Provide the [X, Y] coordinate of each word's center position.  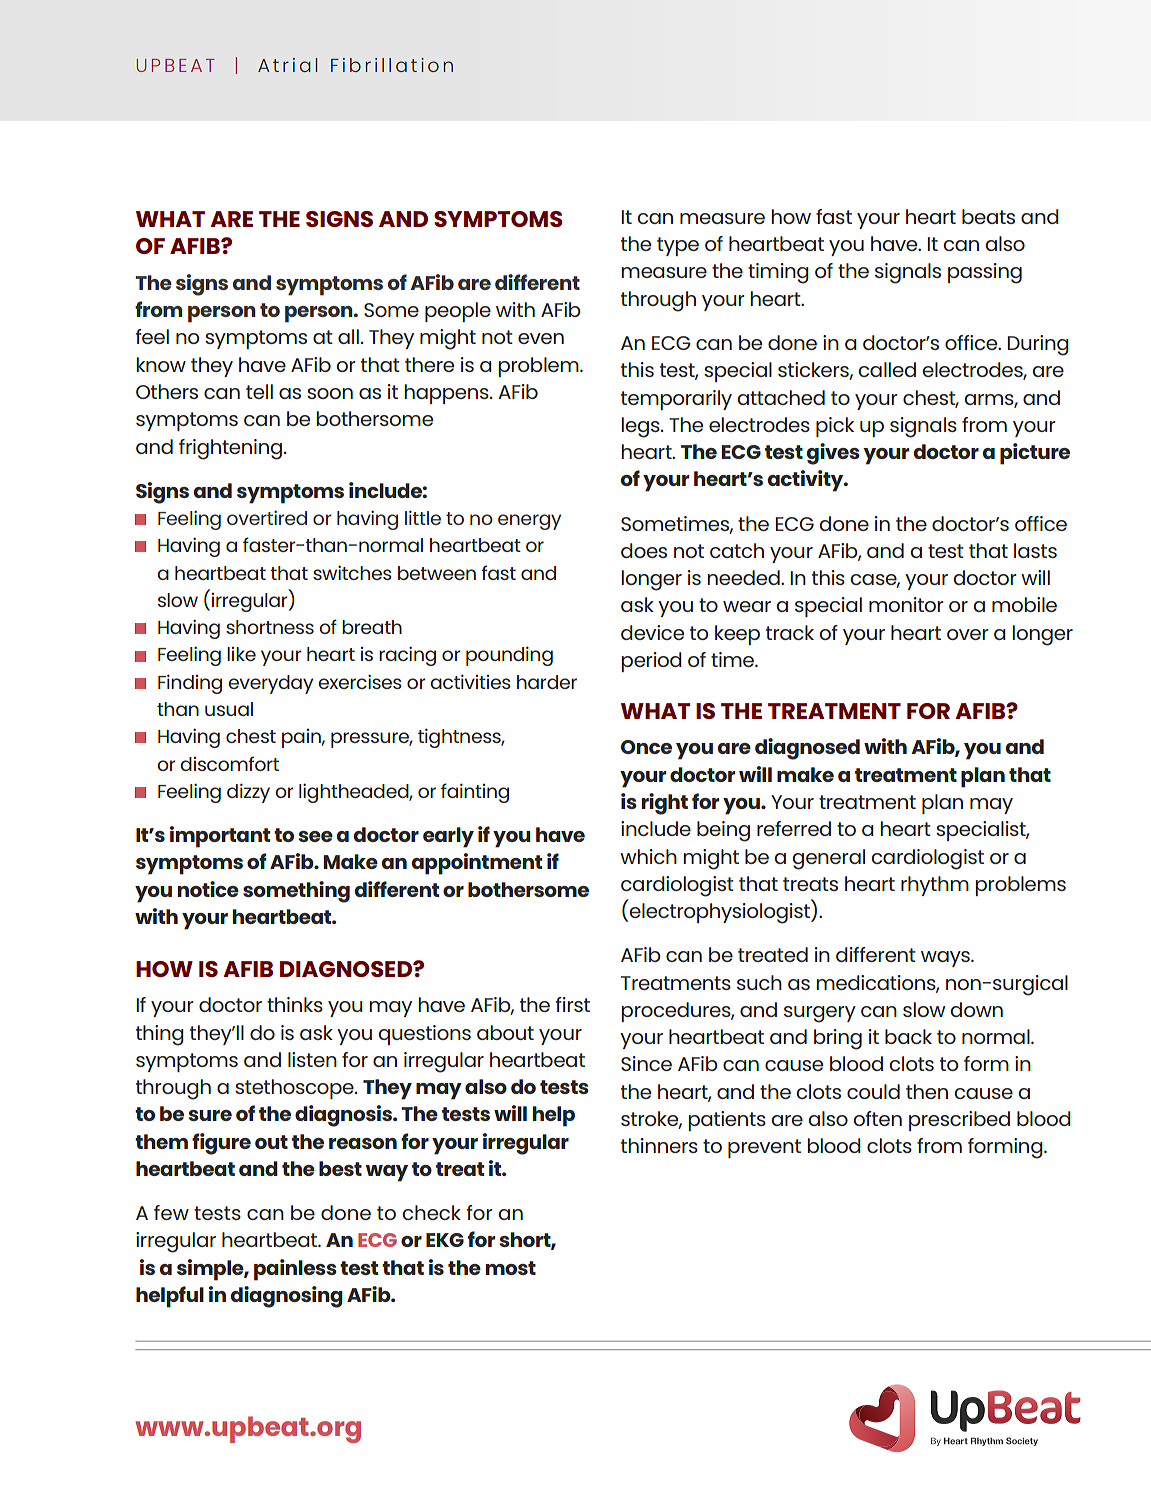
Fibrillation [392, 65]
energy [529, 522]
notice [208, 889]
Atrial [287, 65]
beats [988, 216]
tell [259, 391]
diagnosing [287, 1297]
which [648, 856]
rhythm [935, 886]
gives [833, 454]
